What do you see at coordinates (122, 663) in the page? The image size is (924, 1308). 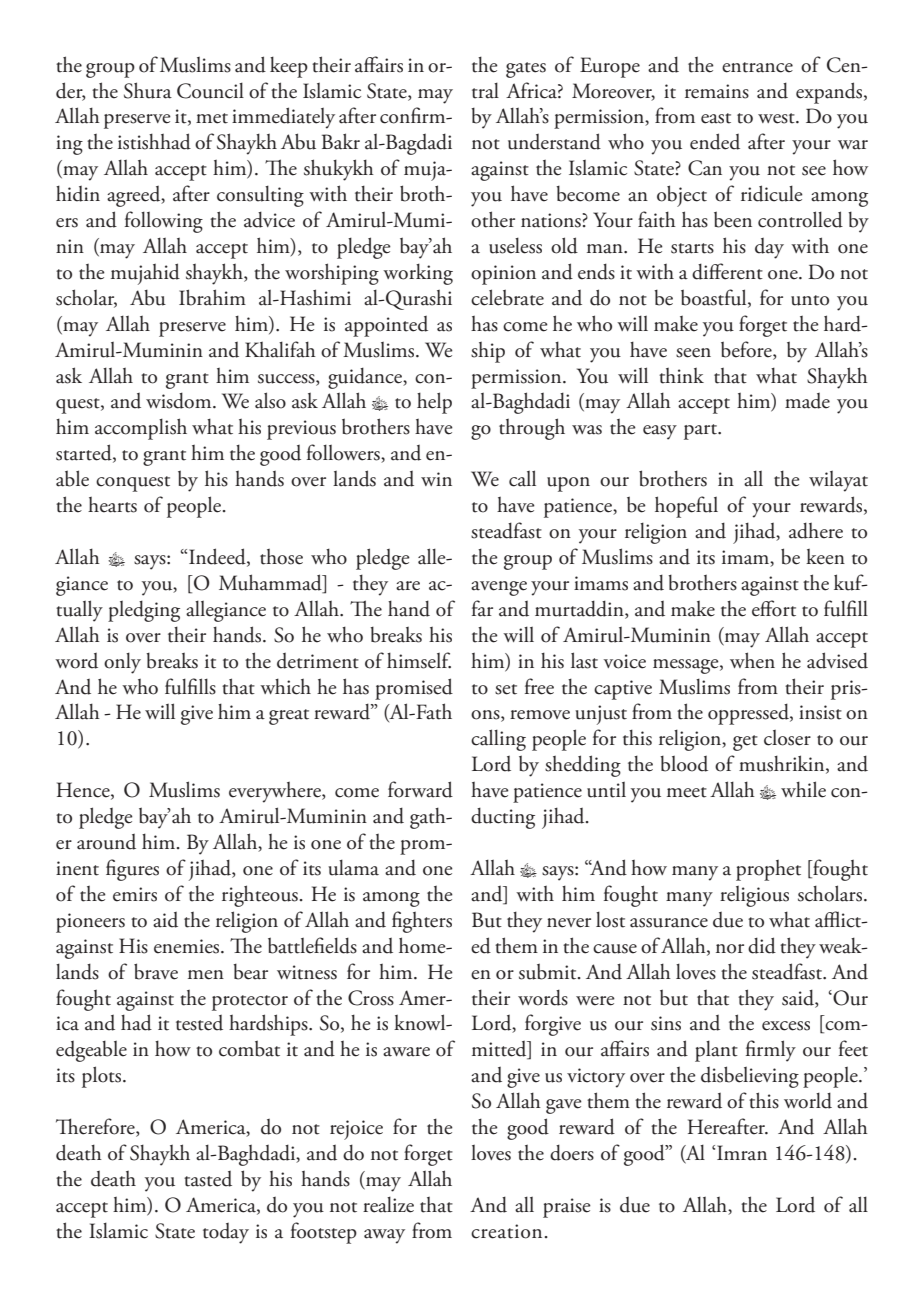 I see `only` at bounding box center [122, 663].
